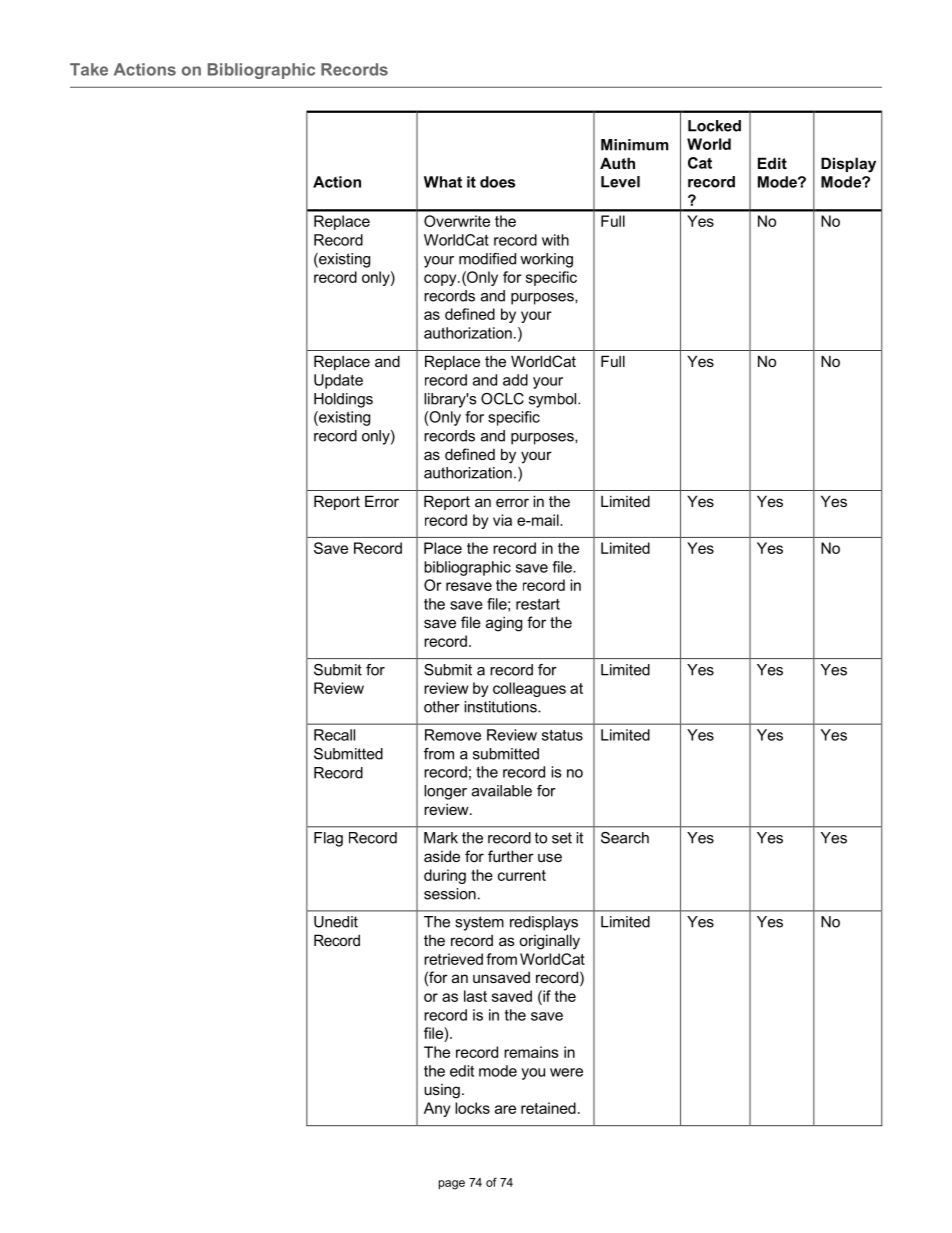 The width and height of the screenshot is (952, 1233). What do you see at coordinates (445, 876) in the screenshot?
I see `during` at bounding box center [445, 876].
